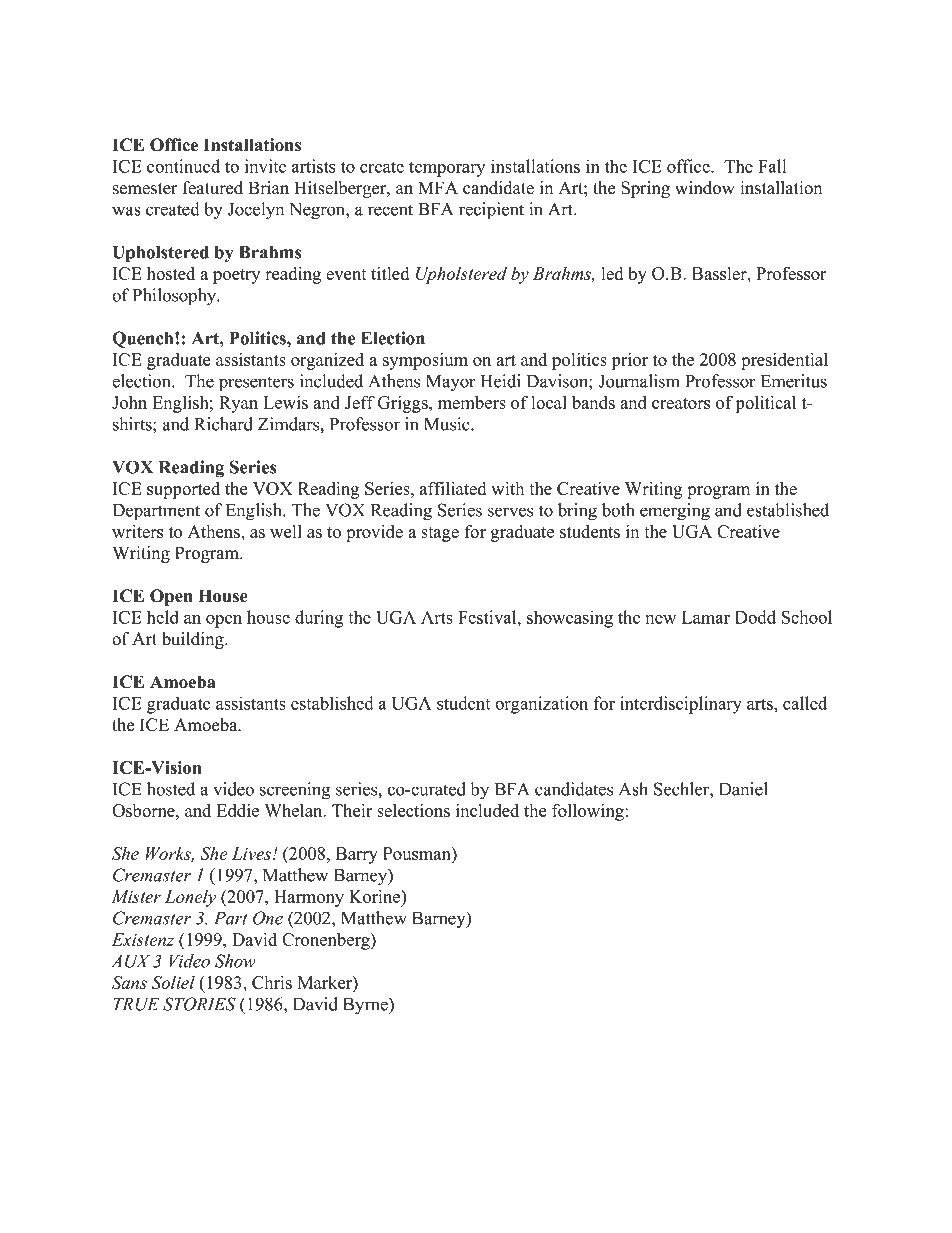  I want to click on MFA, so click(438, 187).
